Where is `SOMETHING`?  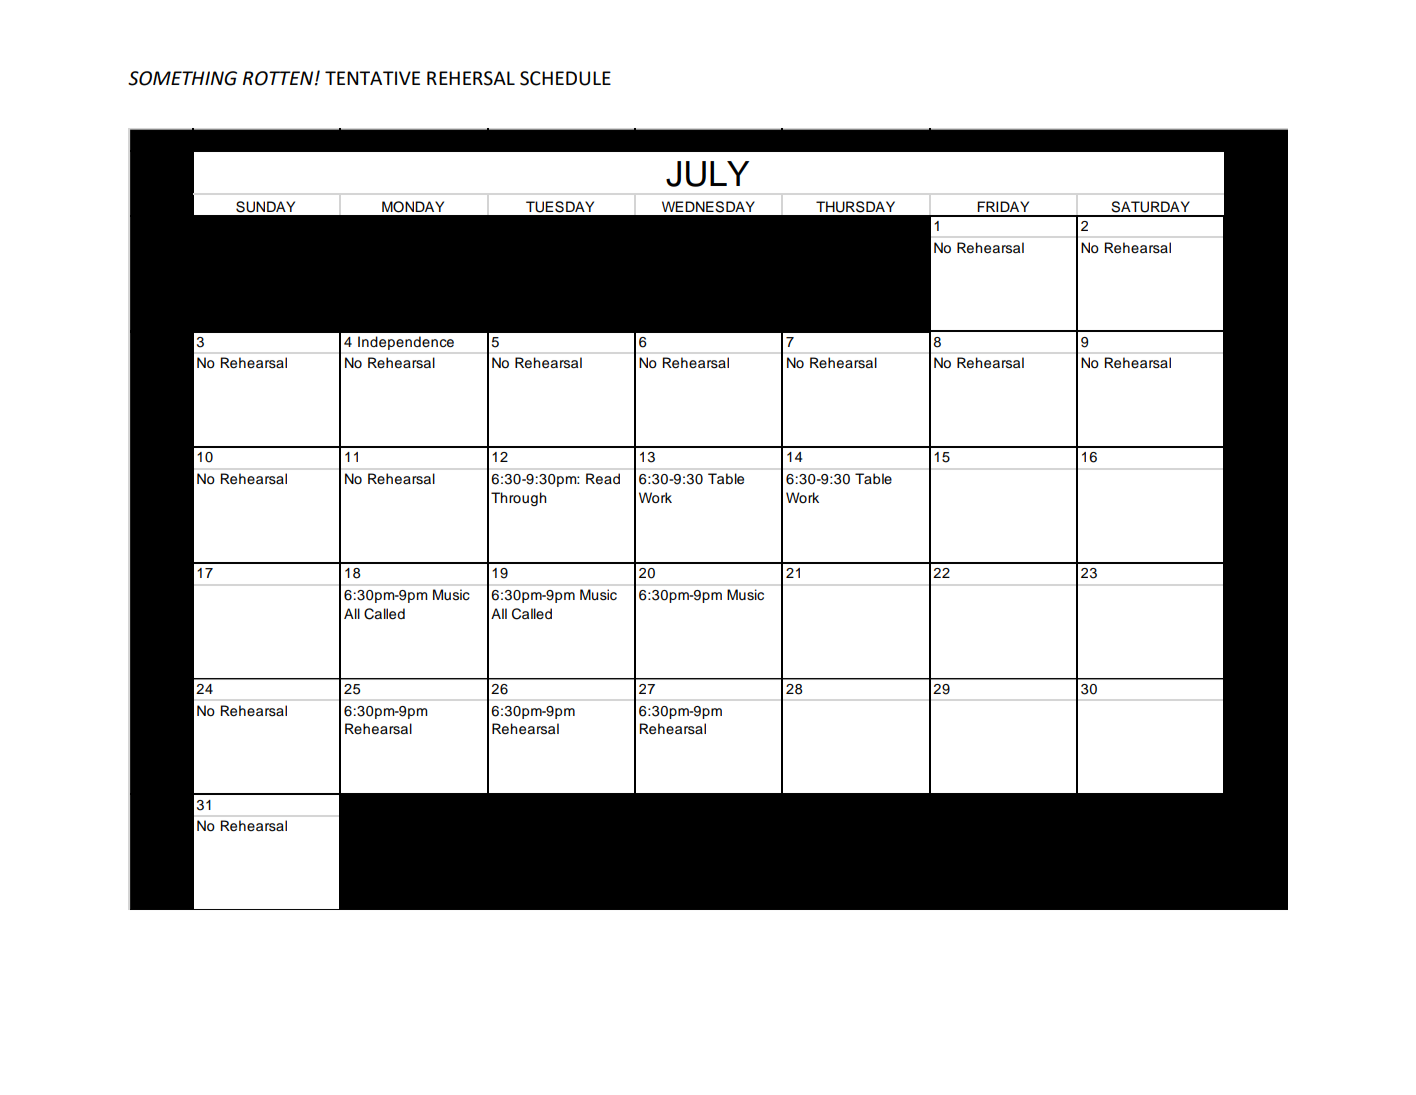 SOMETHING is located at coordinates (182, 78).
